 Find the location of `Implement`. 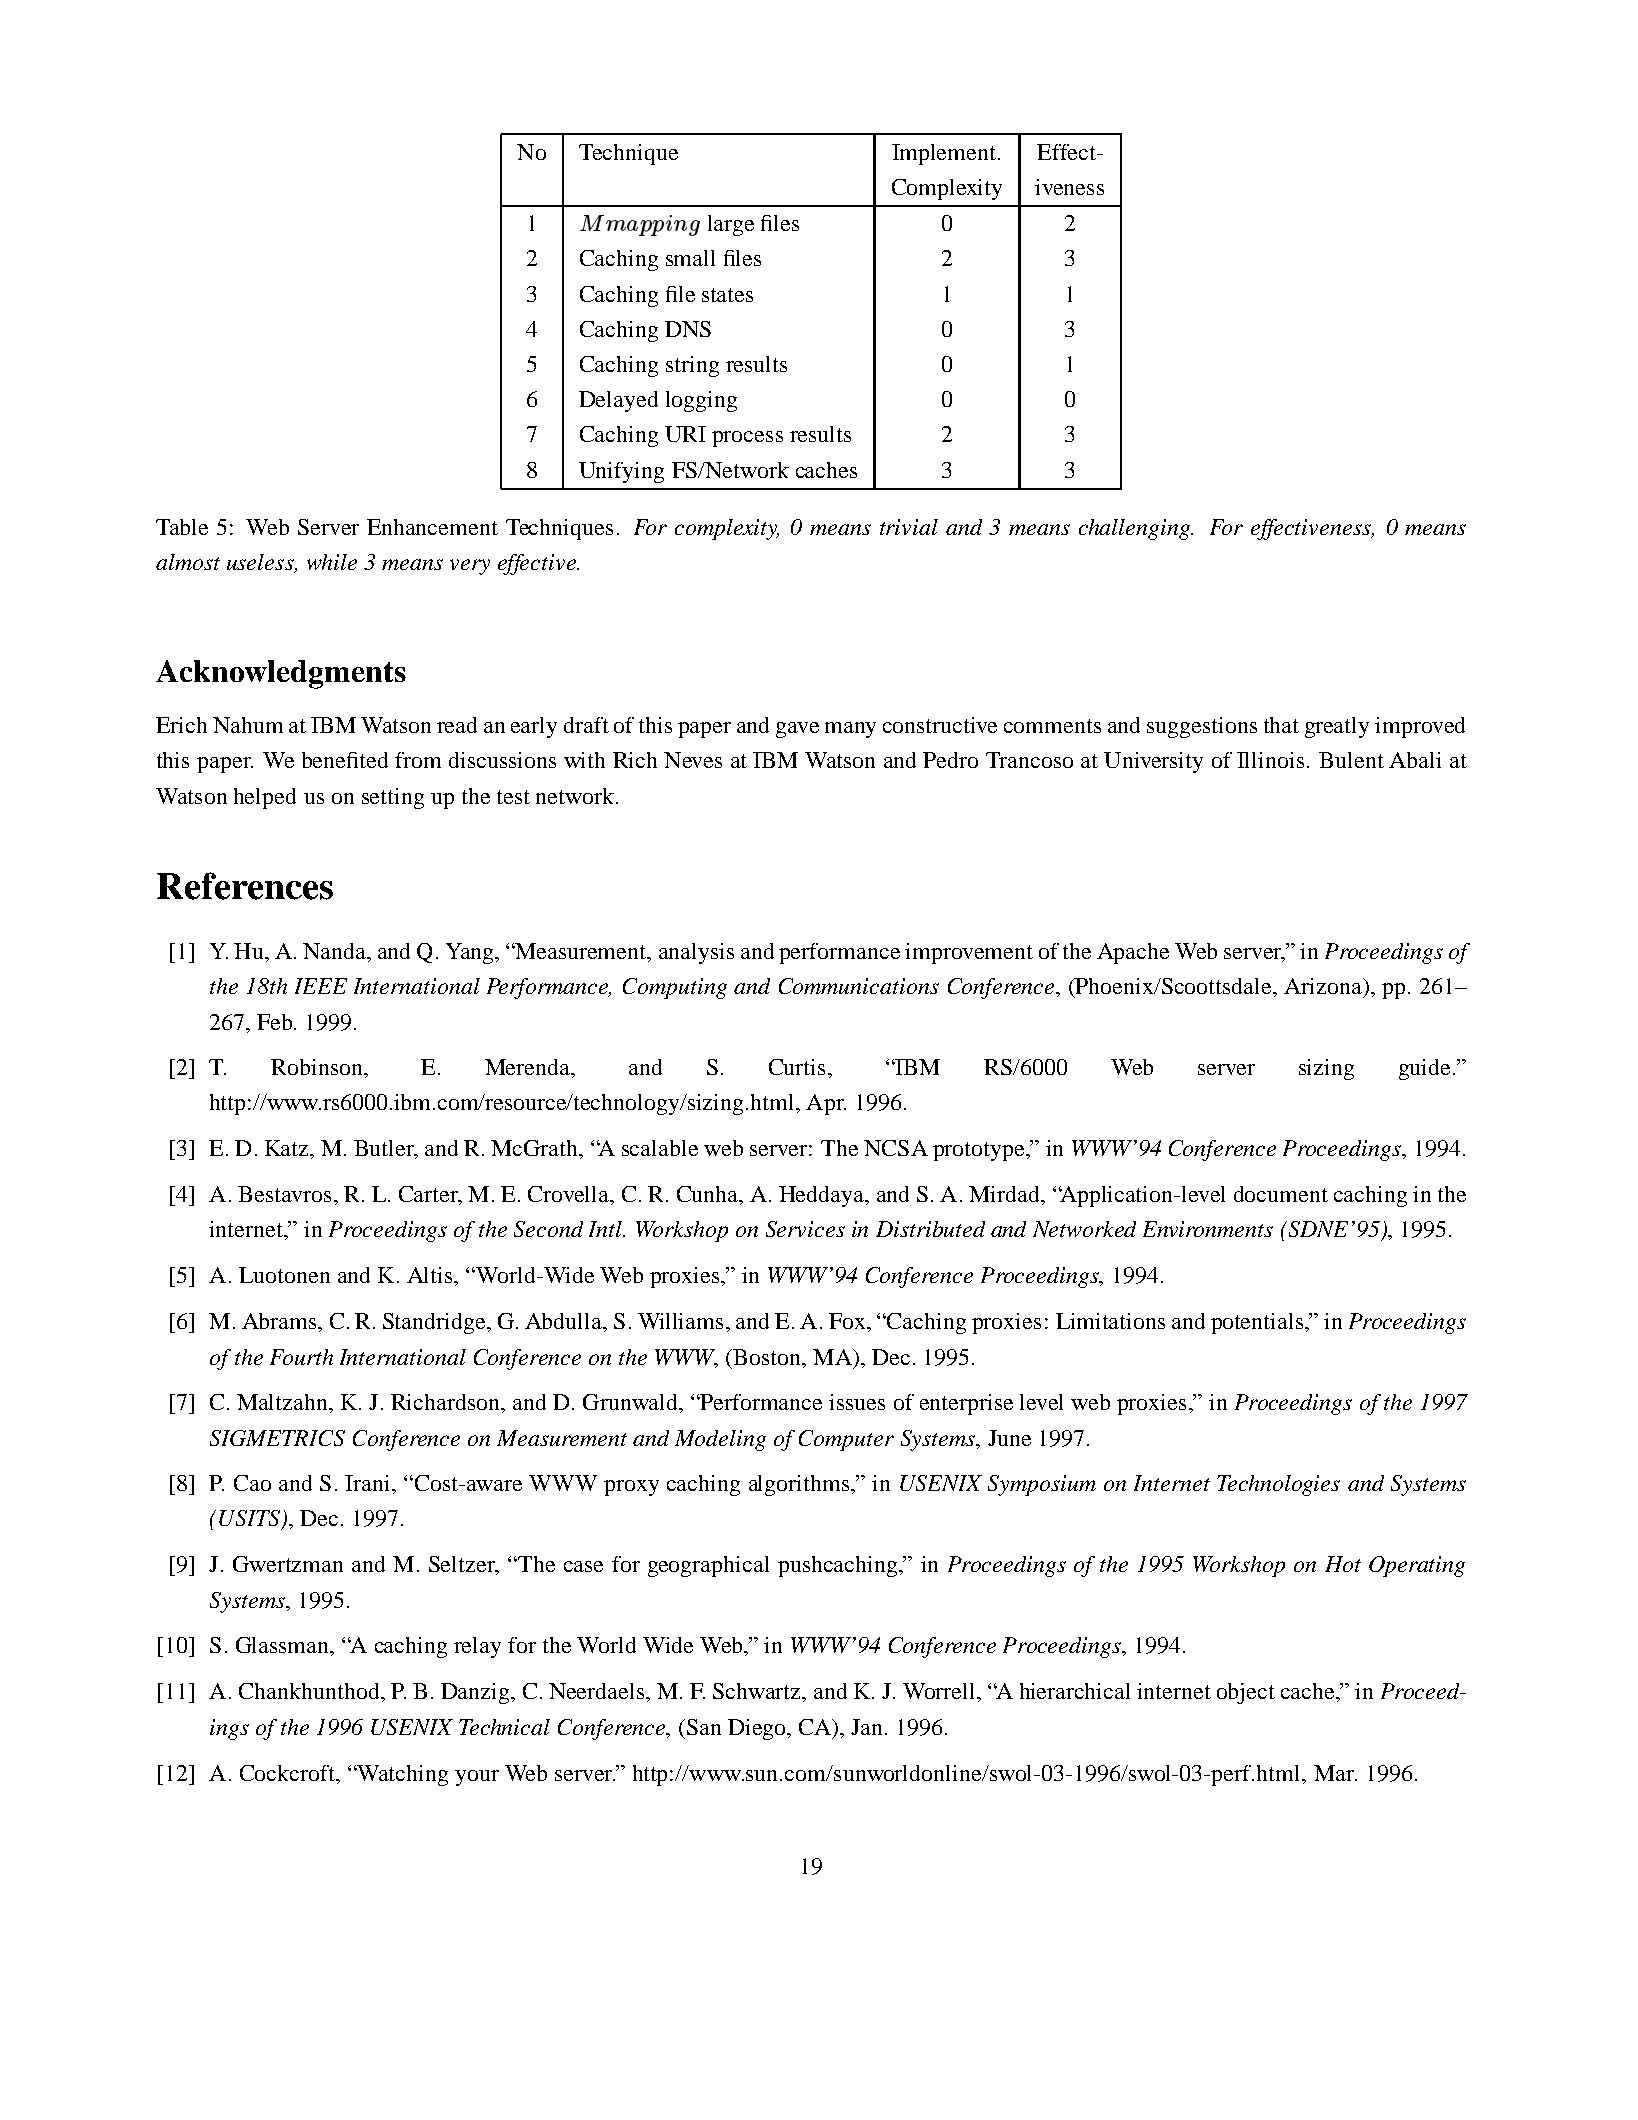

Implement is located at coordinates (944, 154).
